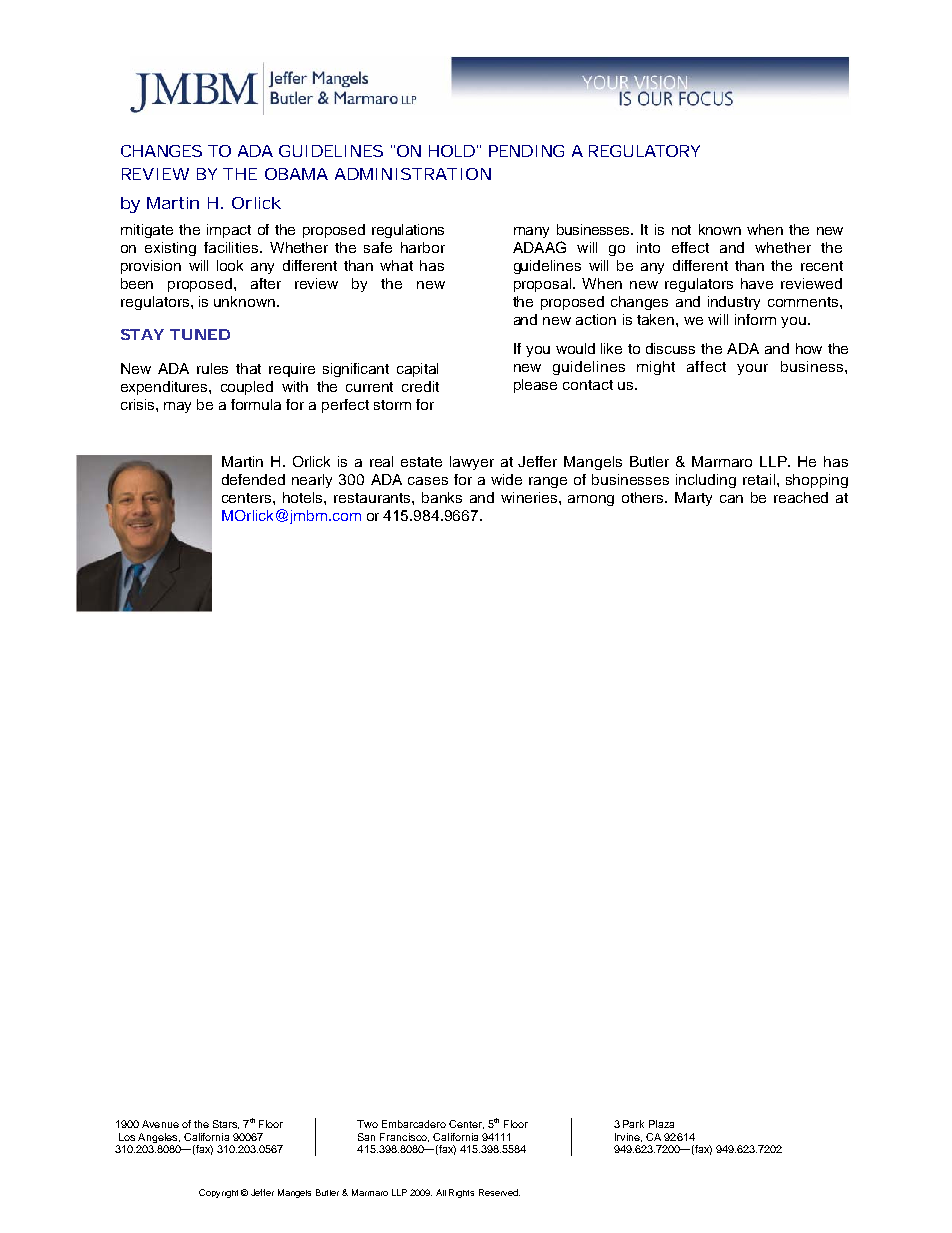  What do you see at coordinates (413, 174) in the screenshot?
I see `ADMINISTRATION` at bounding box center [413, 174].
